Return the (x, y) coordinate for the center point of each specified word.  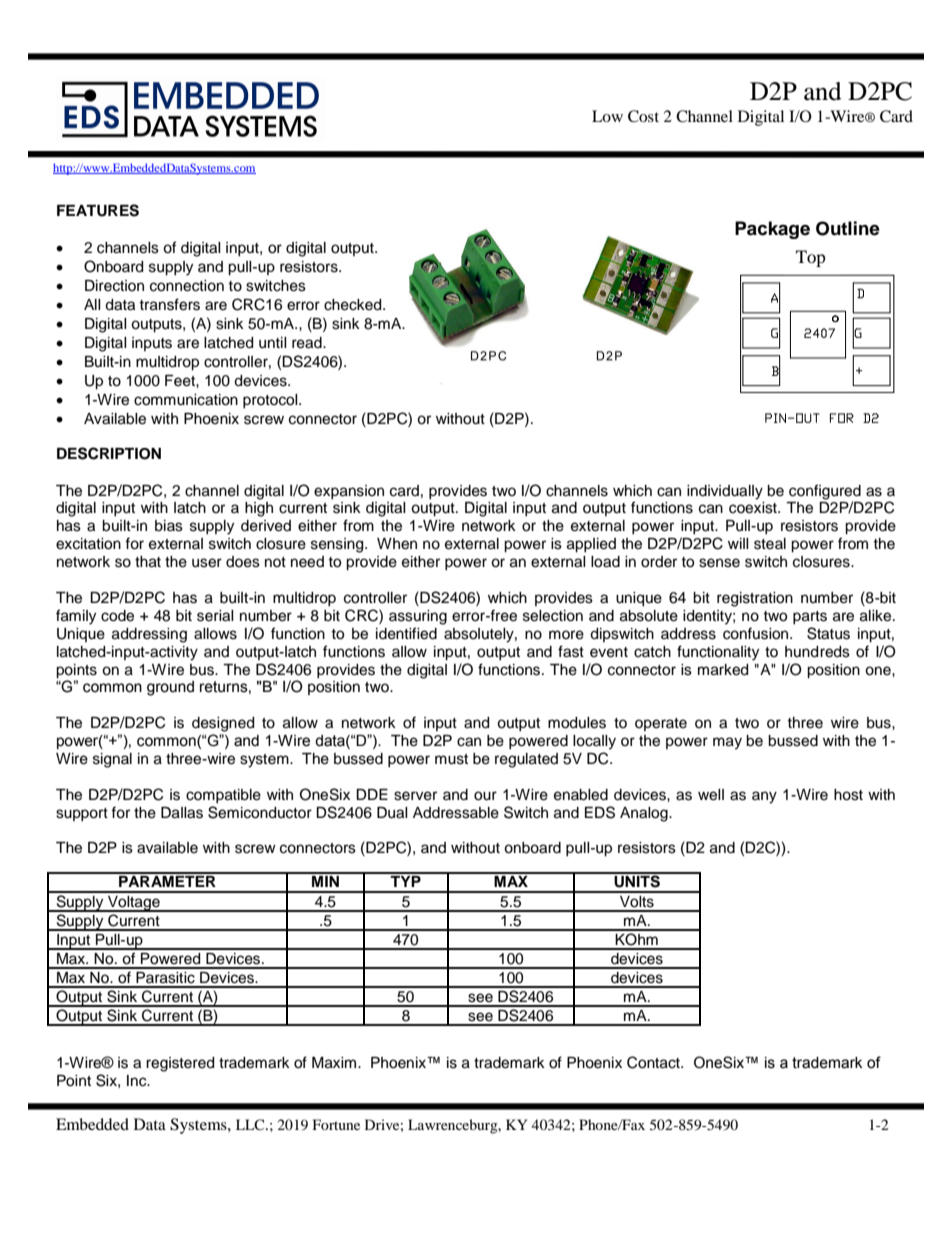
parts (810, 617)
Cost (643, 116)
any (764, 797)
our (485, 796)
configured (825, 492)
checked (354, 305)
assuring (418, 617)
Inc (138, 1081)
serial (215, 616)
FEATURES (98, 210)
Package (772, 230)
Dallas (182, 813)
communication (186, 400)
